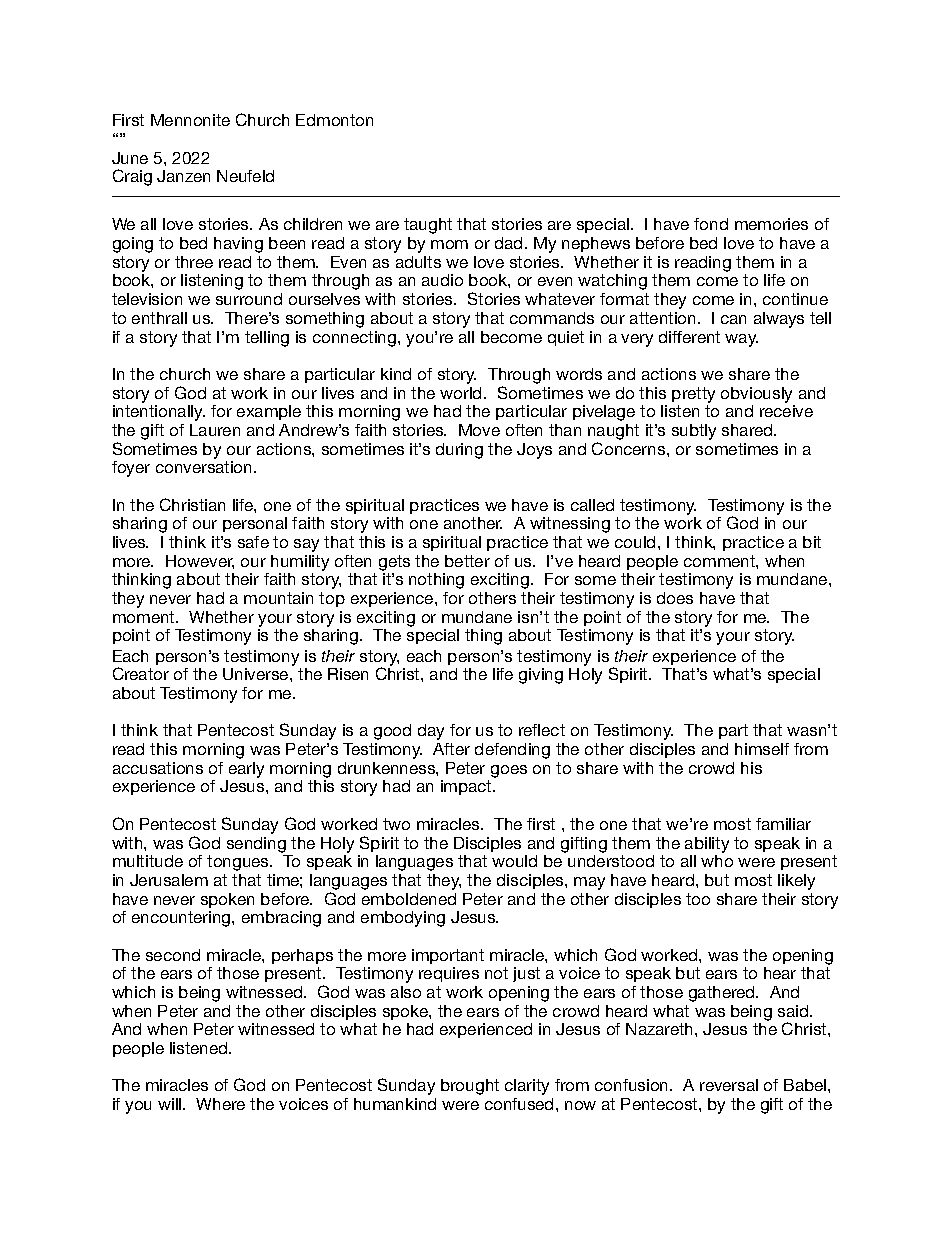  What do you see at coordinates (215, 430) in the image?
I see `Lauren` at bounding box center [215, 430].
